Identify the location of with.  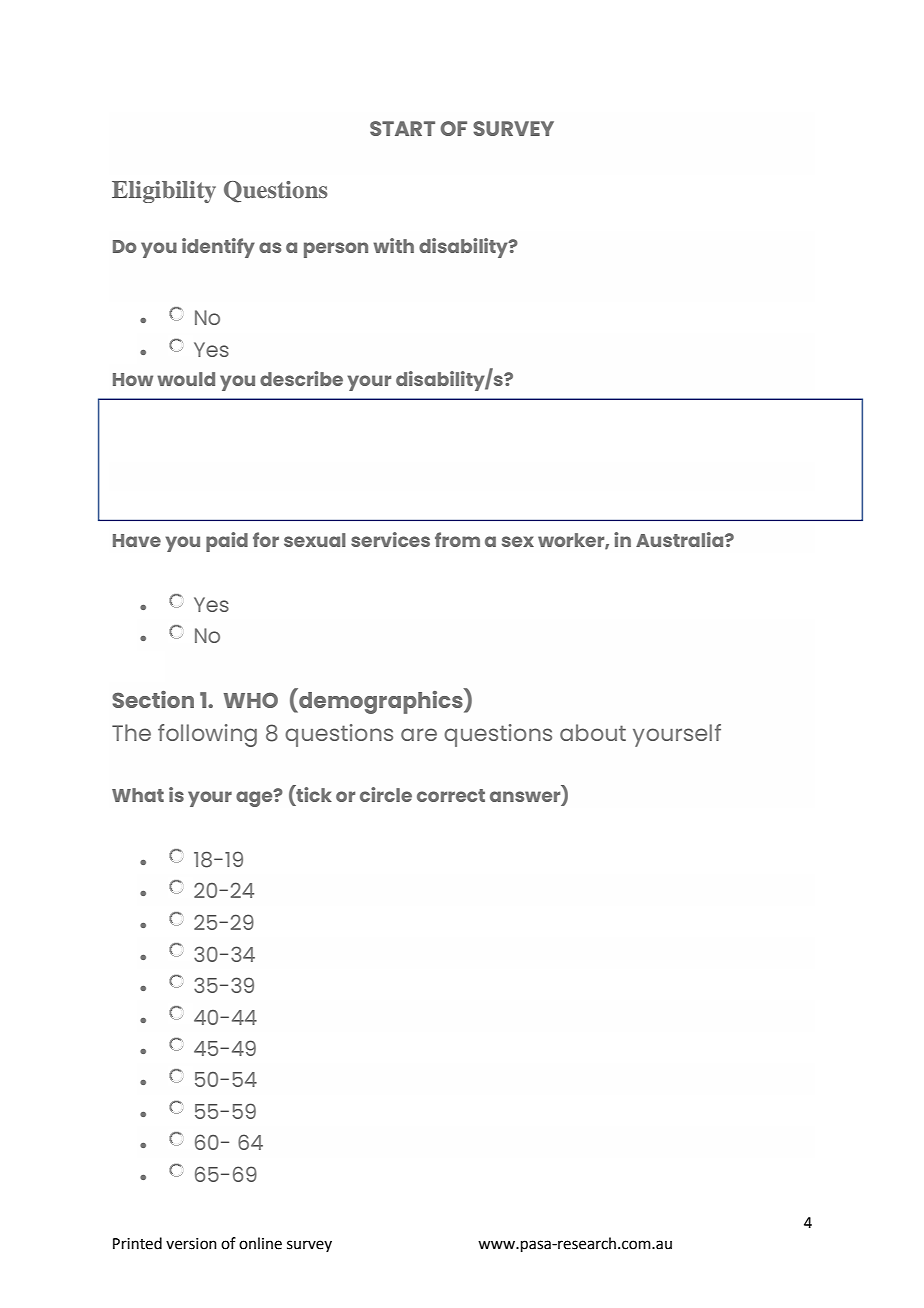
(393, 245).
